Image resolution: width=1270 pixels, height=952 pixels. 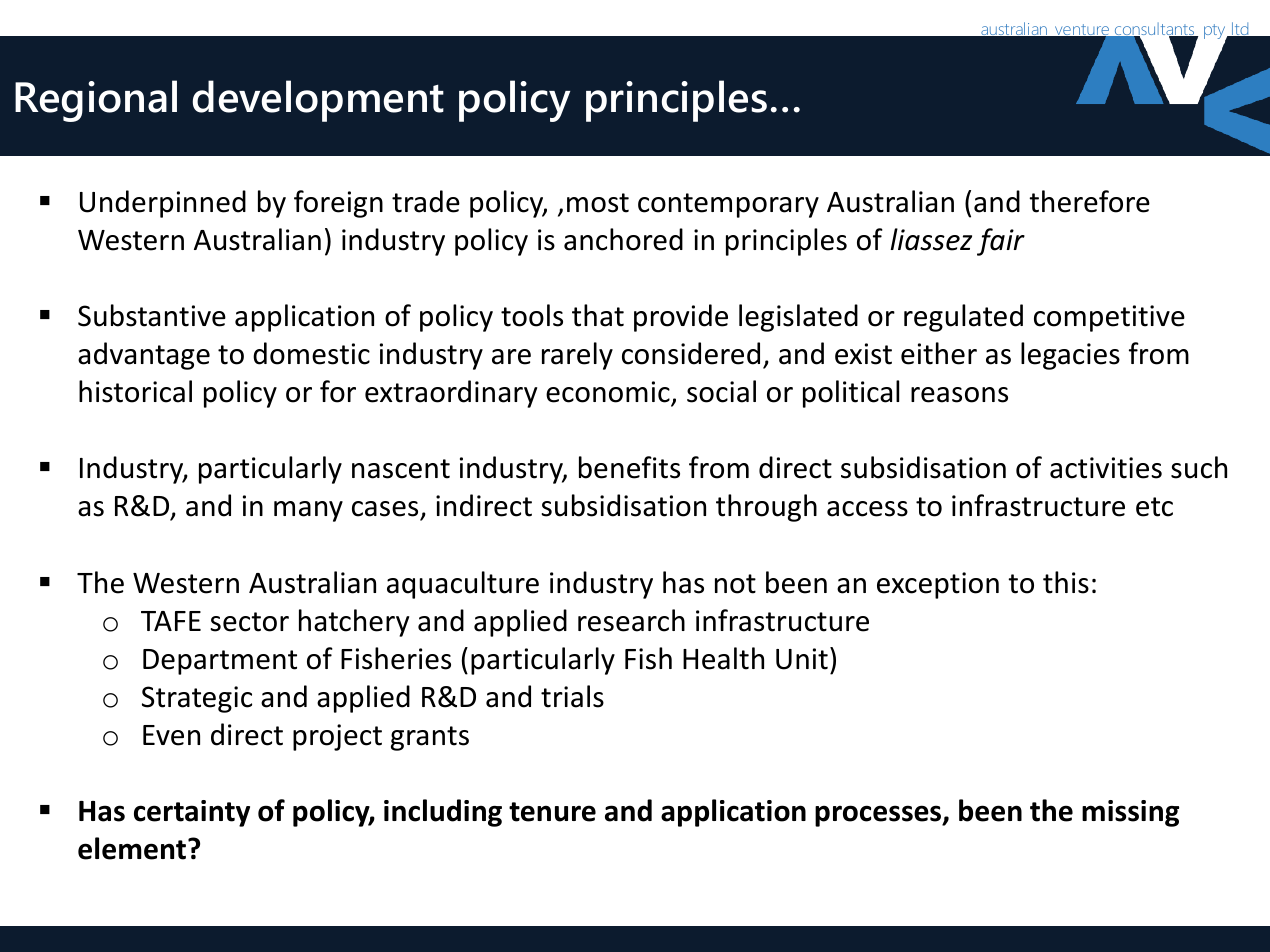 I want to click on most, so click(x=598, y=203).
